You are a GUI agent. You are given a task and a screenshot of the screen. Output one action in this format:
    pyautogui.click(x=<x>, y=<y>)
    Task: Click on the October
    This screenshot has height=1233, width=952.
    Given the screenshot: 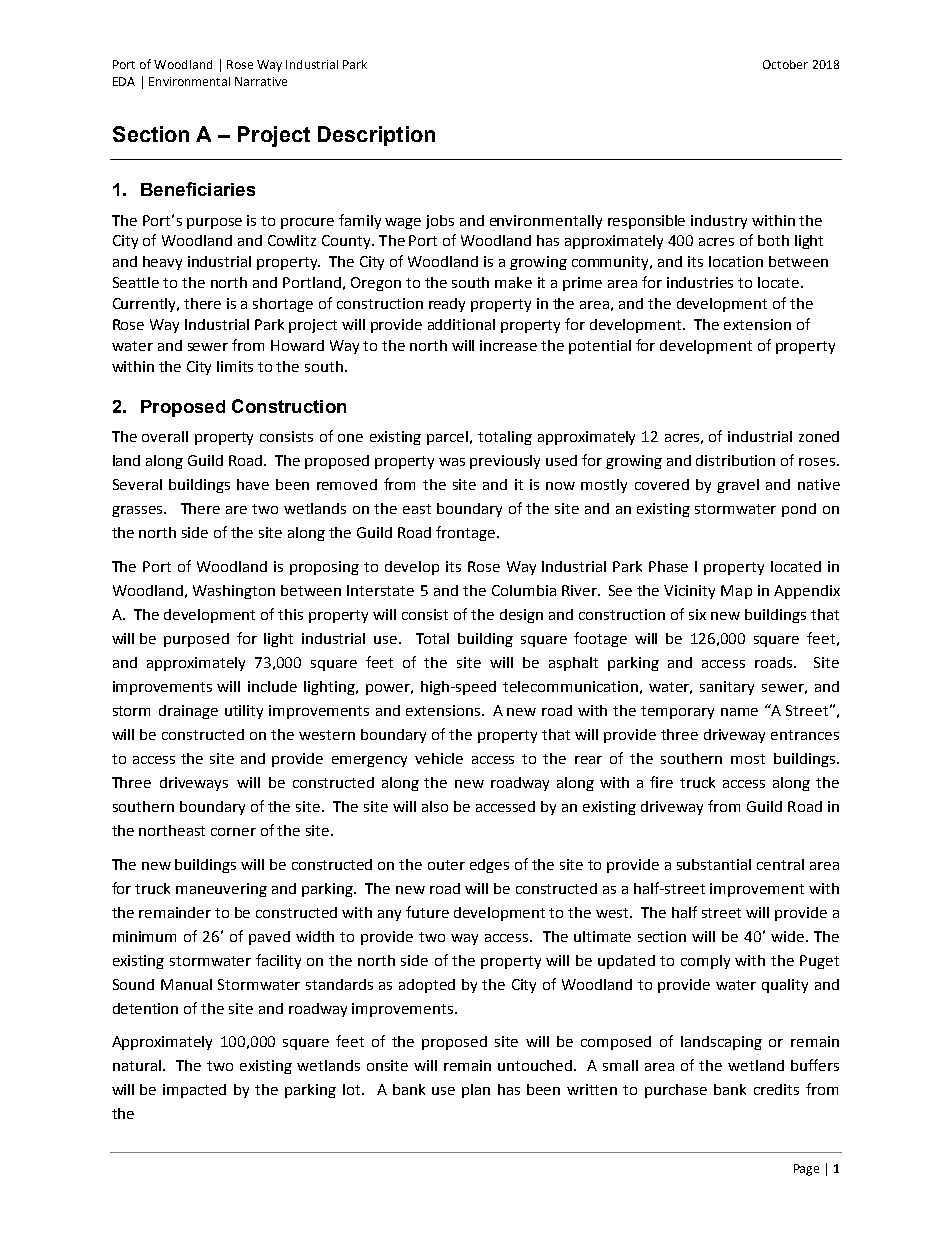 What is the action you would take?
    pyautogui.click(x=785, y=64)
